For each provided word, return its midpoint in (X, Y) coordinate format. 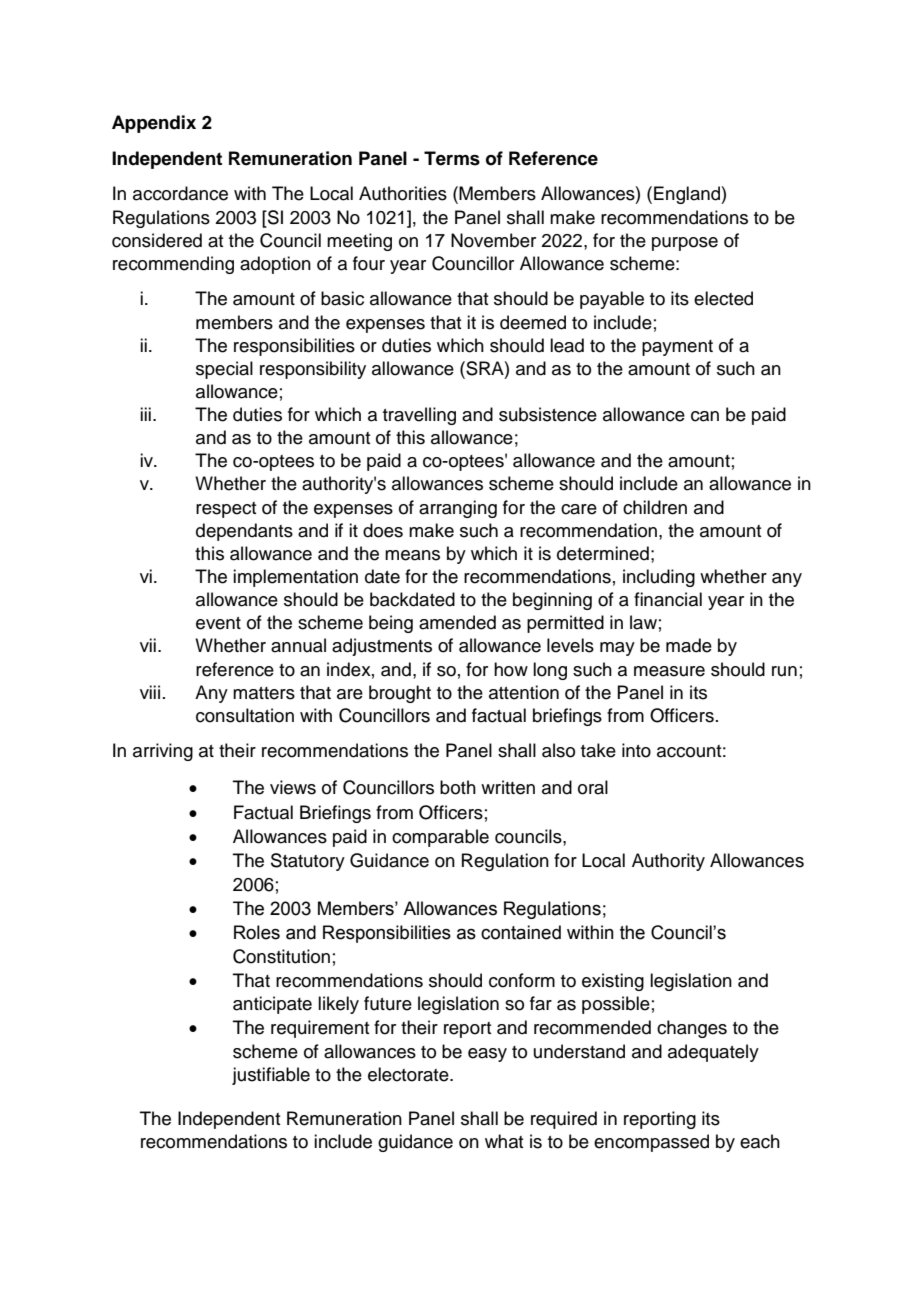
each (760, 1141)
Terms (452, 158)
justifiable (271, 1076)
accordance (180, 193)
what (504, 1141)
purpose (685, 244)
